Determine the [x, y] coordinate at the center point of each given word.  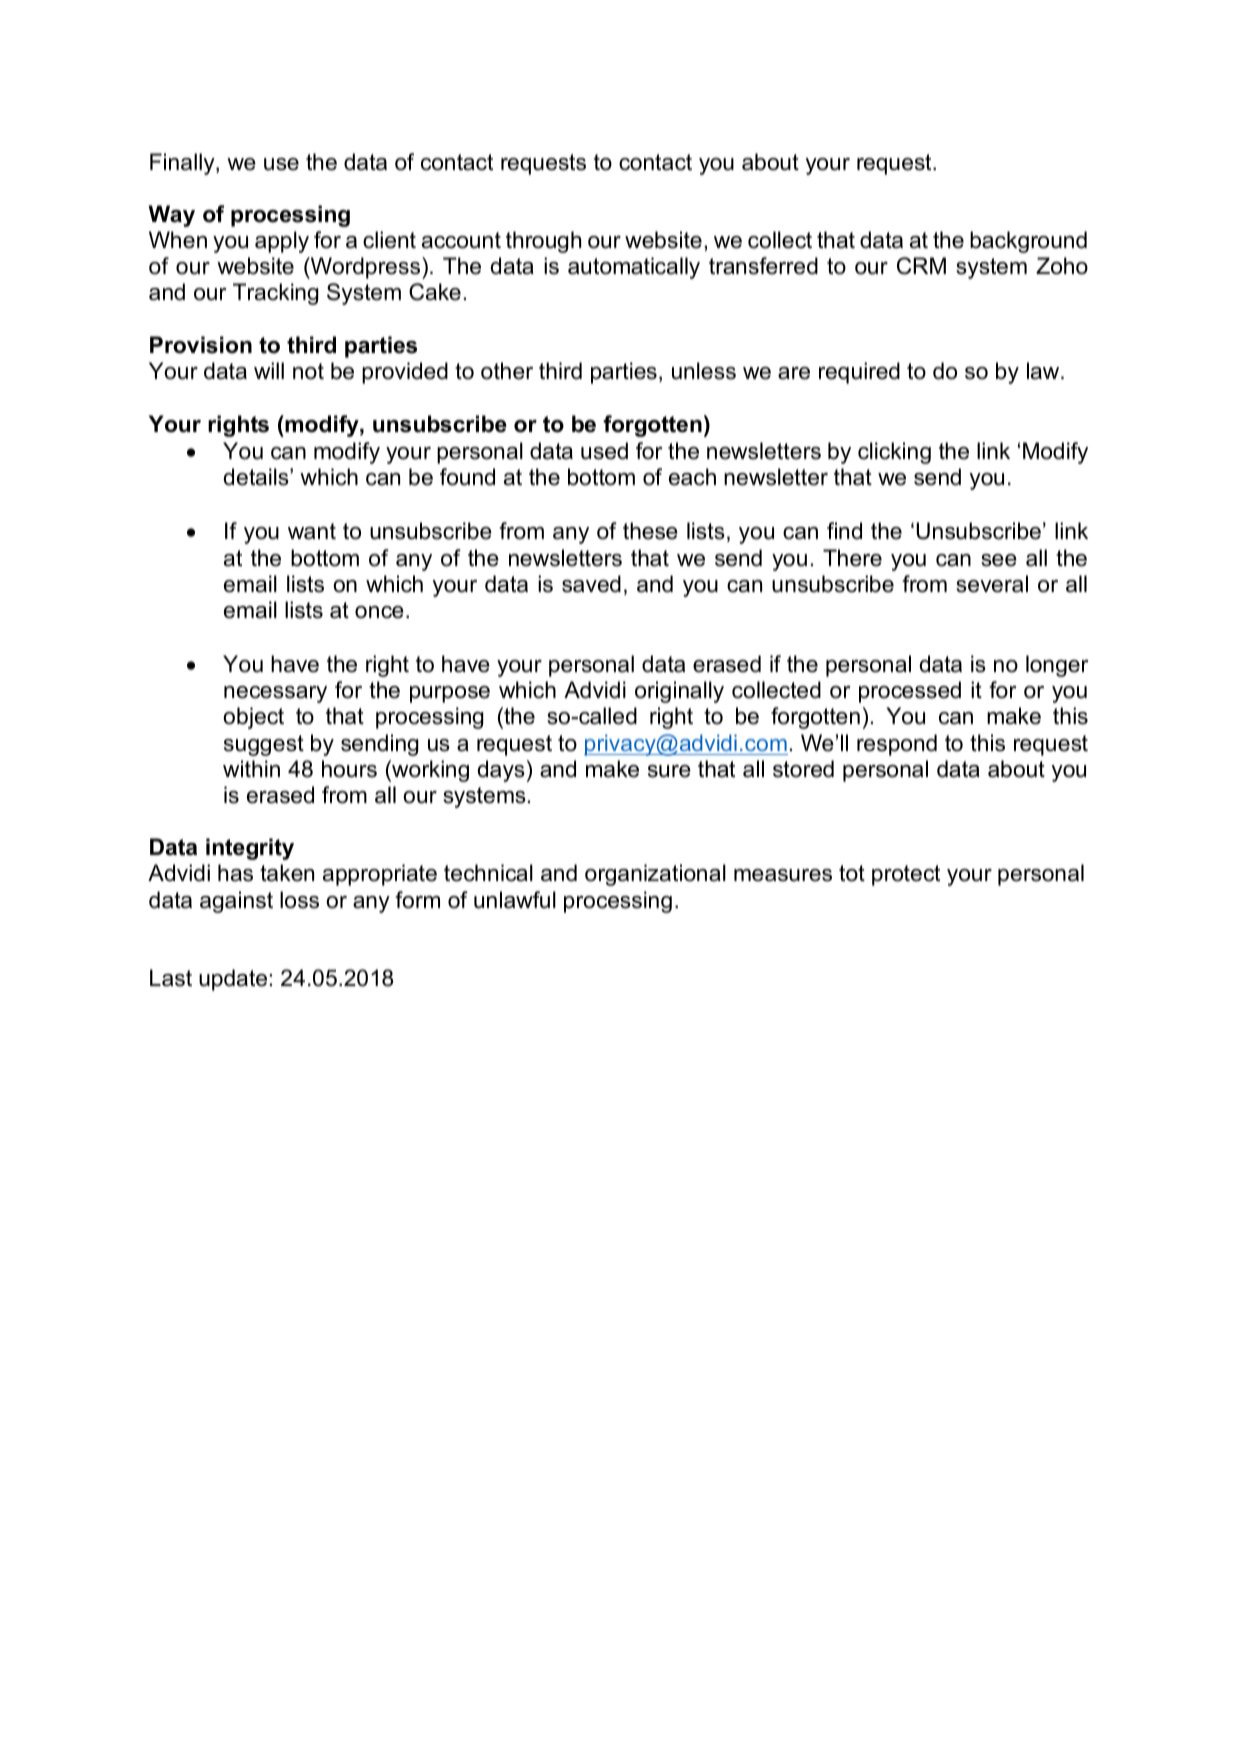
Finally [183, 164]
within [251, 768]
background [1028, 242]
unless [704, 371]
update [233, 980]
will [269, 370]
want [312, 531]
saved [591, 584]
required [859, 373]
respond [897, 745]
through [543, 242]
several [992, 584]
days [501, 771]
